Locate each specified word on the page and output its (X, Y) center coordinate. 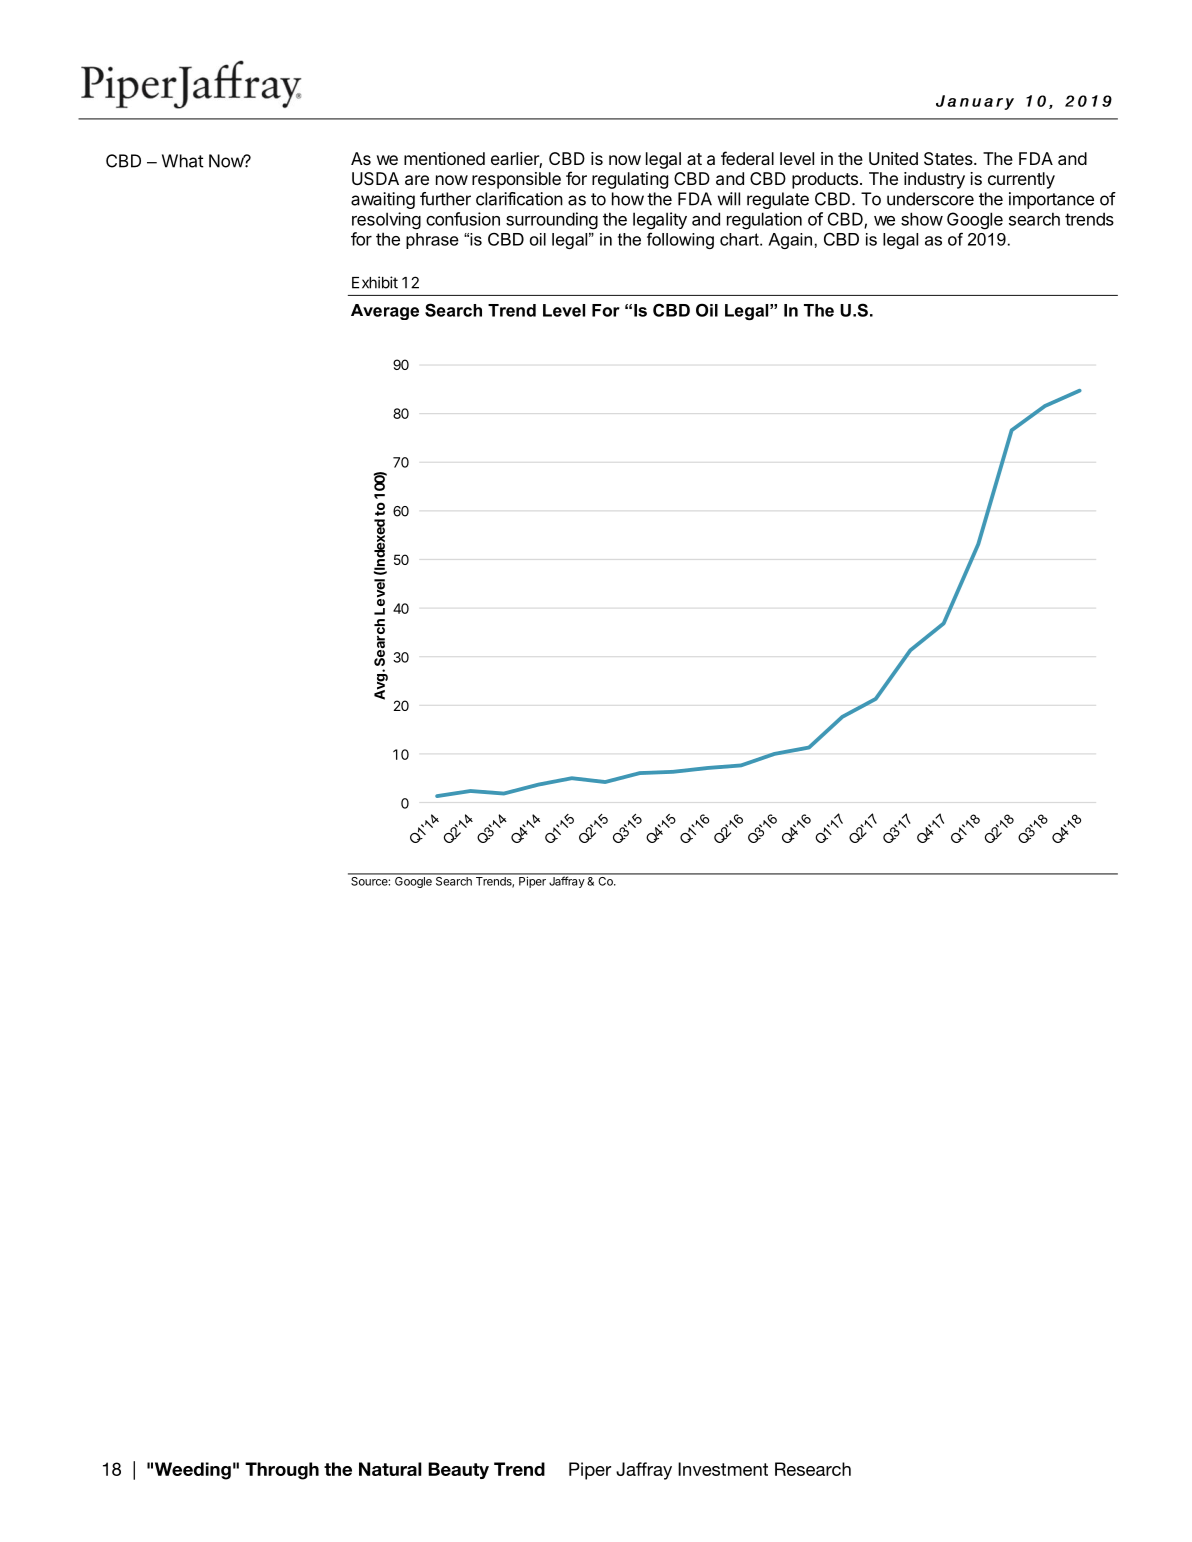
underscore (930, 199)
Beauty (458, 1470)
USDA (375, 178)
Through (282, 1471)
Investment (723, 1469)
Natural (390, 1469)
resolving (386, 221)
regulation (764, 221)
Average (385, 312)
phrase (432, 241)
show (922, 219)
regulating (630, 180)
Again (790, 241)
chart (740, 239)
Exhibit (375, 282)
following (680, 240)
